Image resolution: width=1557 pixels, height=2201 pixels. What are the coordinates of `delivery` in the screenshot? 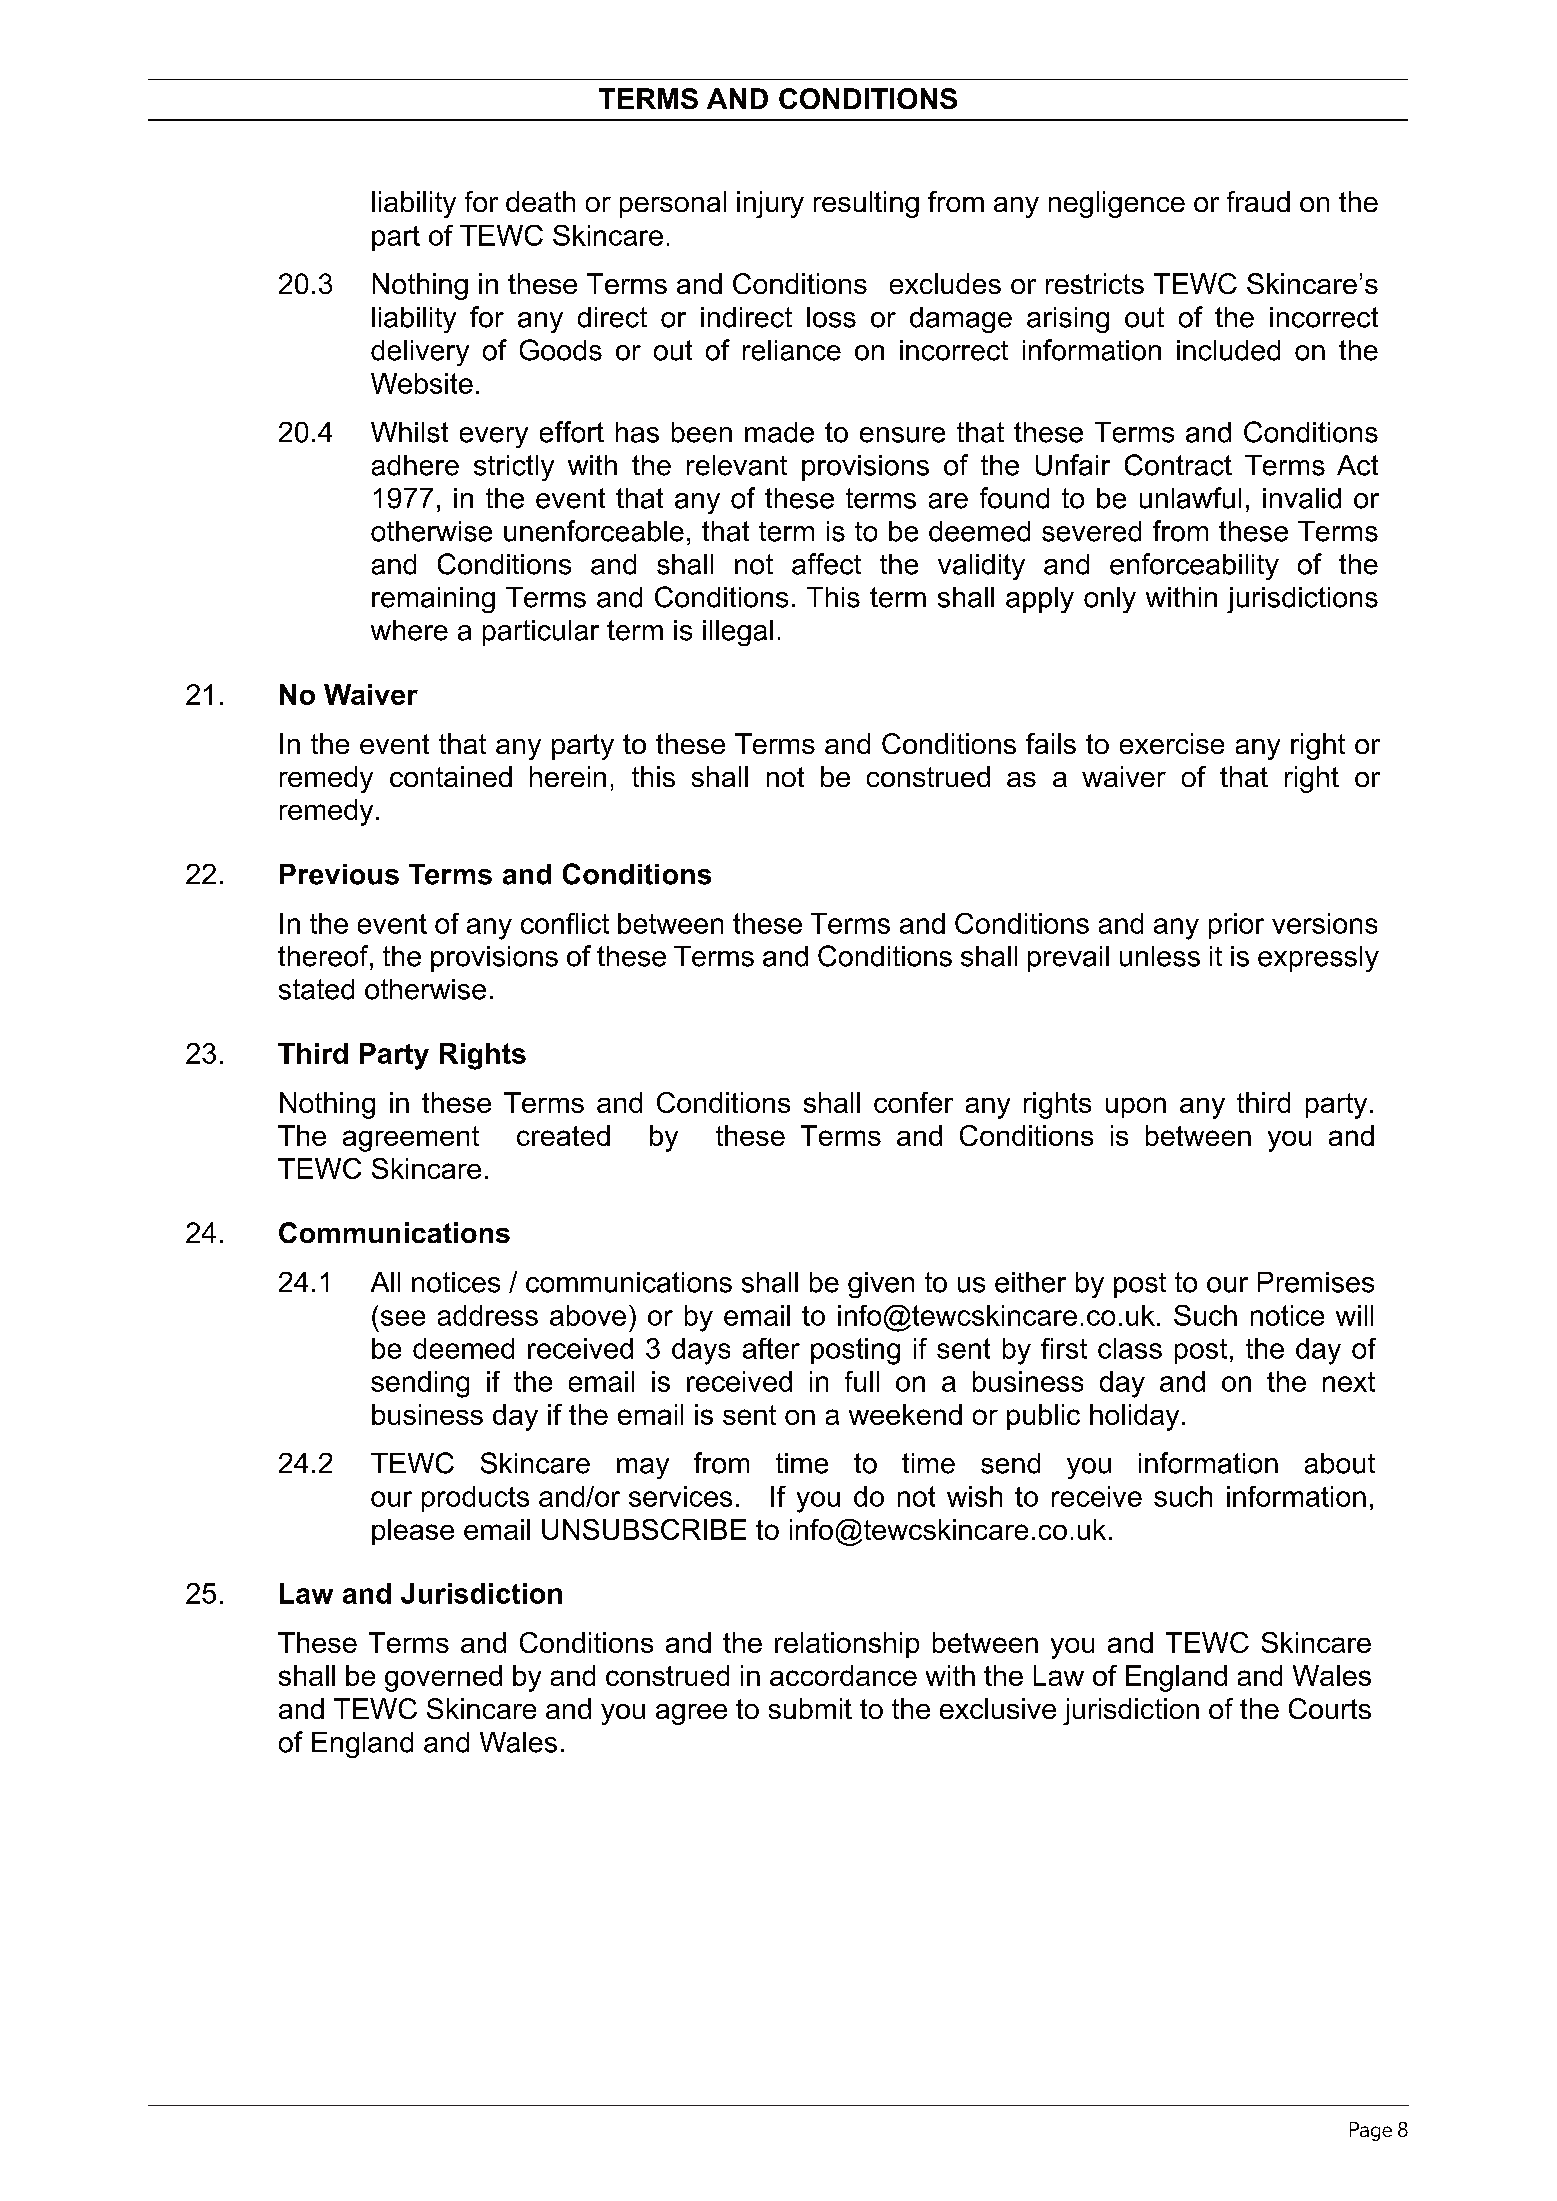 It's located at (420, 353).
